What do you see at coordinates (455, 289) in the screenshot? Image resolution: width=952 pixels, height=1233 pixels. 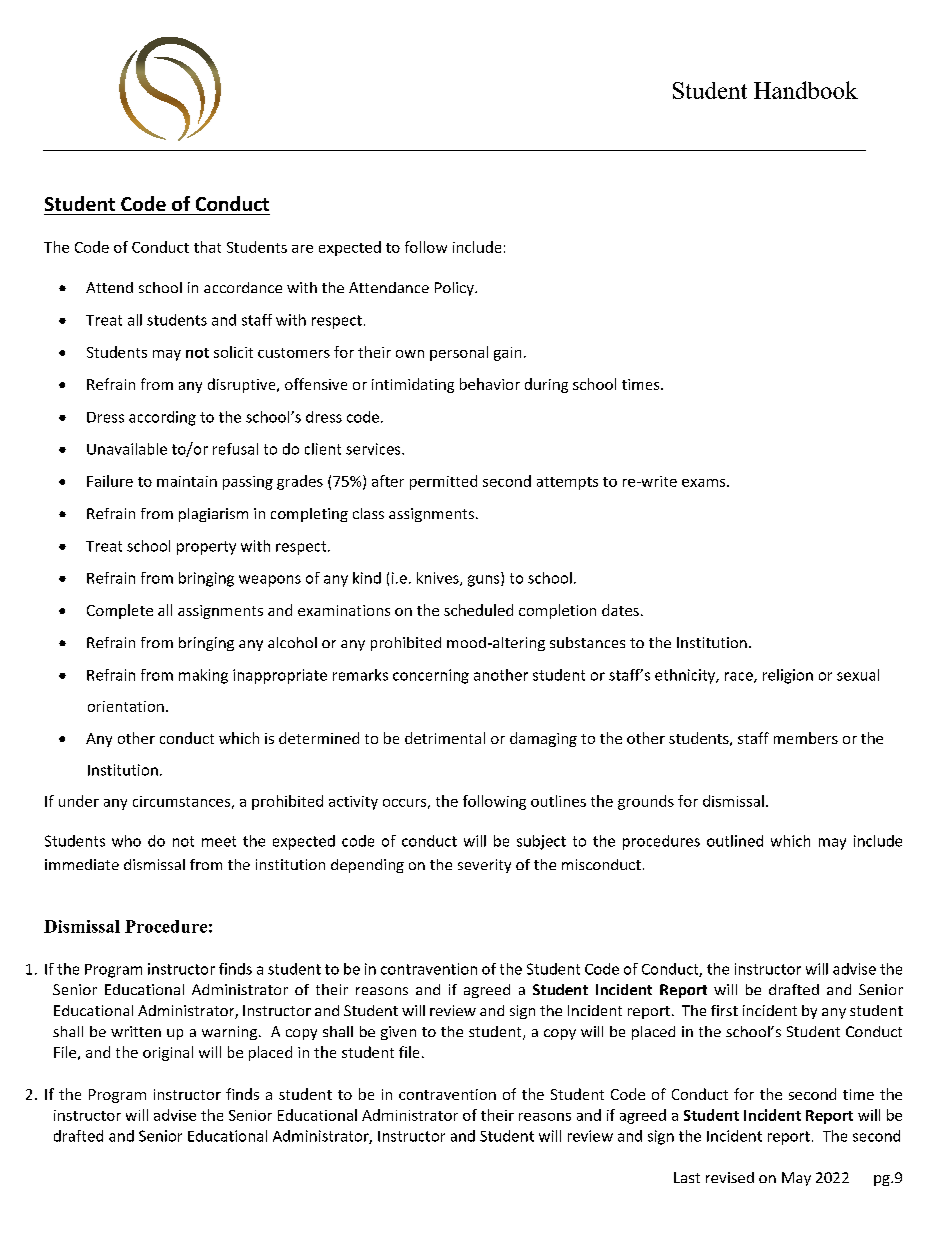 I see `Policy` at bounding box center [455, 289].
